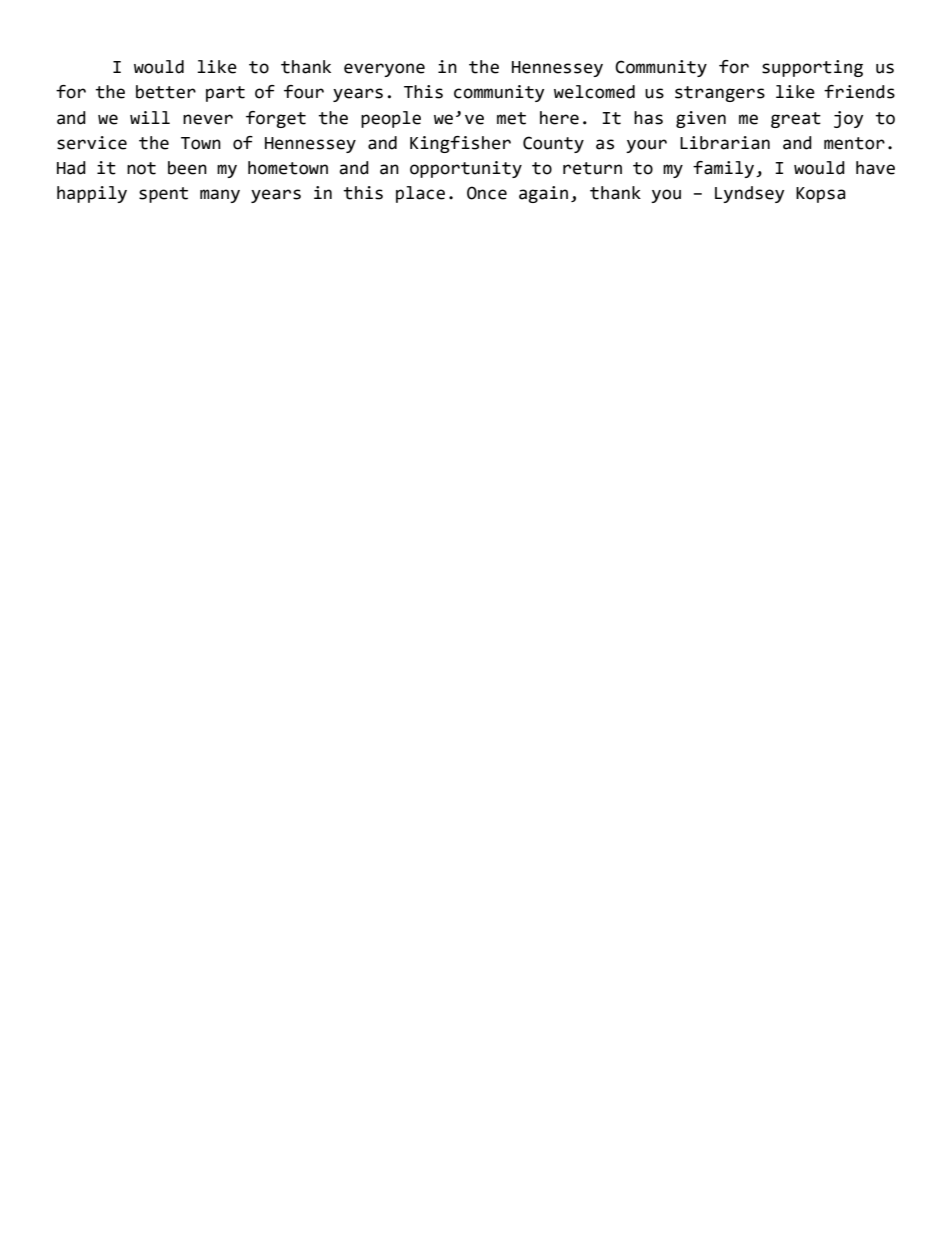  I want to click on spent, so click(163, 195).
